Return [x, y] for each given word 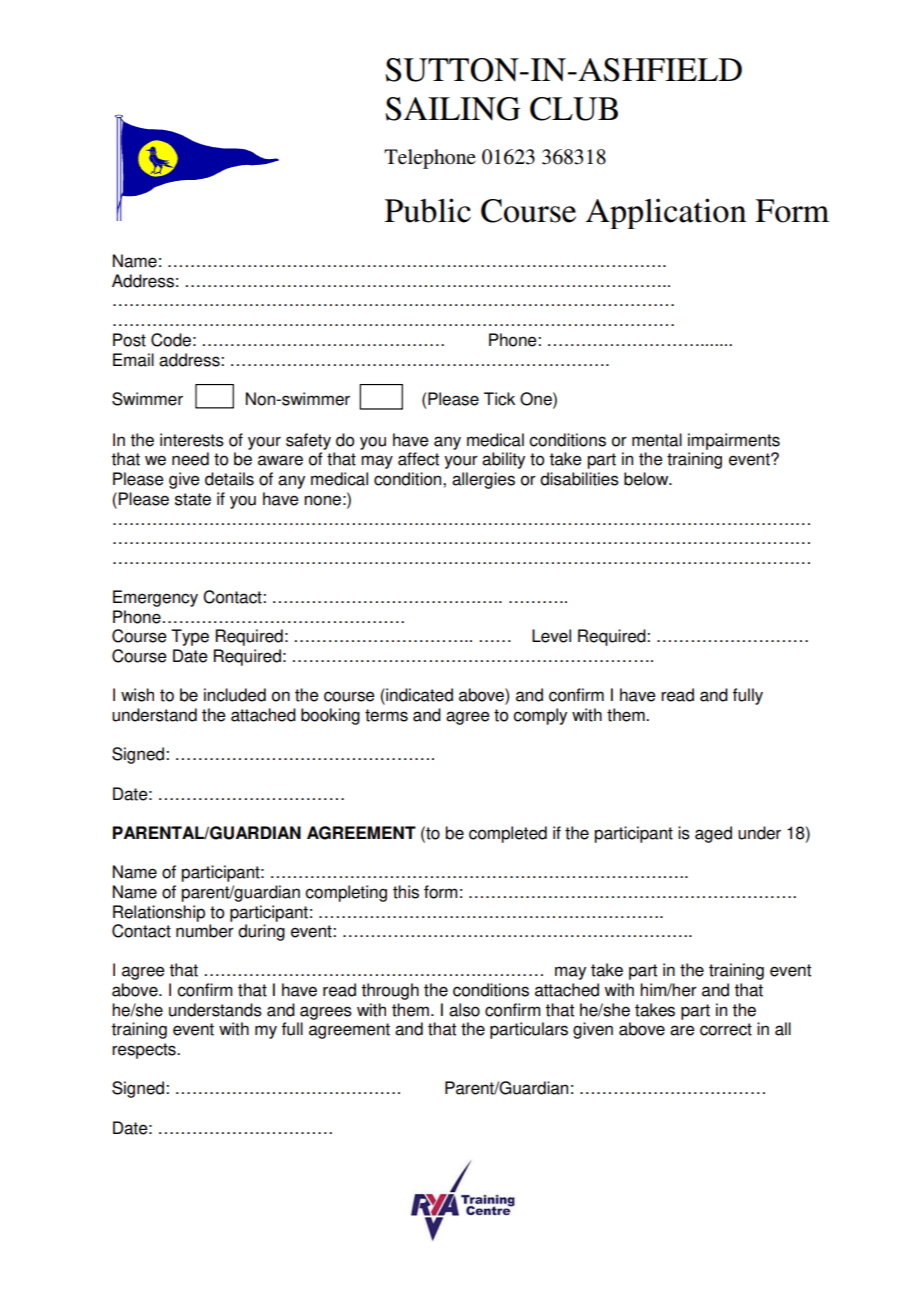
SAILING [452, 109]
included [235, 695]
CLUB [574, 109]
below [647, 479]
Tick [499, 399]
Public [428, 210]
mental [657, 440]
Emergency [155, 598]
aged [713, 834]
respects [145, 1051]
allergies [483, 480]
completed [508, 834]
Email [133, 360]
